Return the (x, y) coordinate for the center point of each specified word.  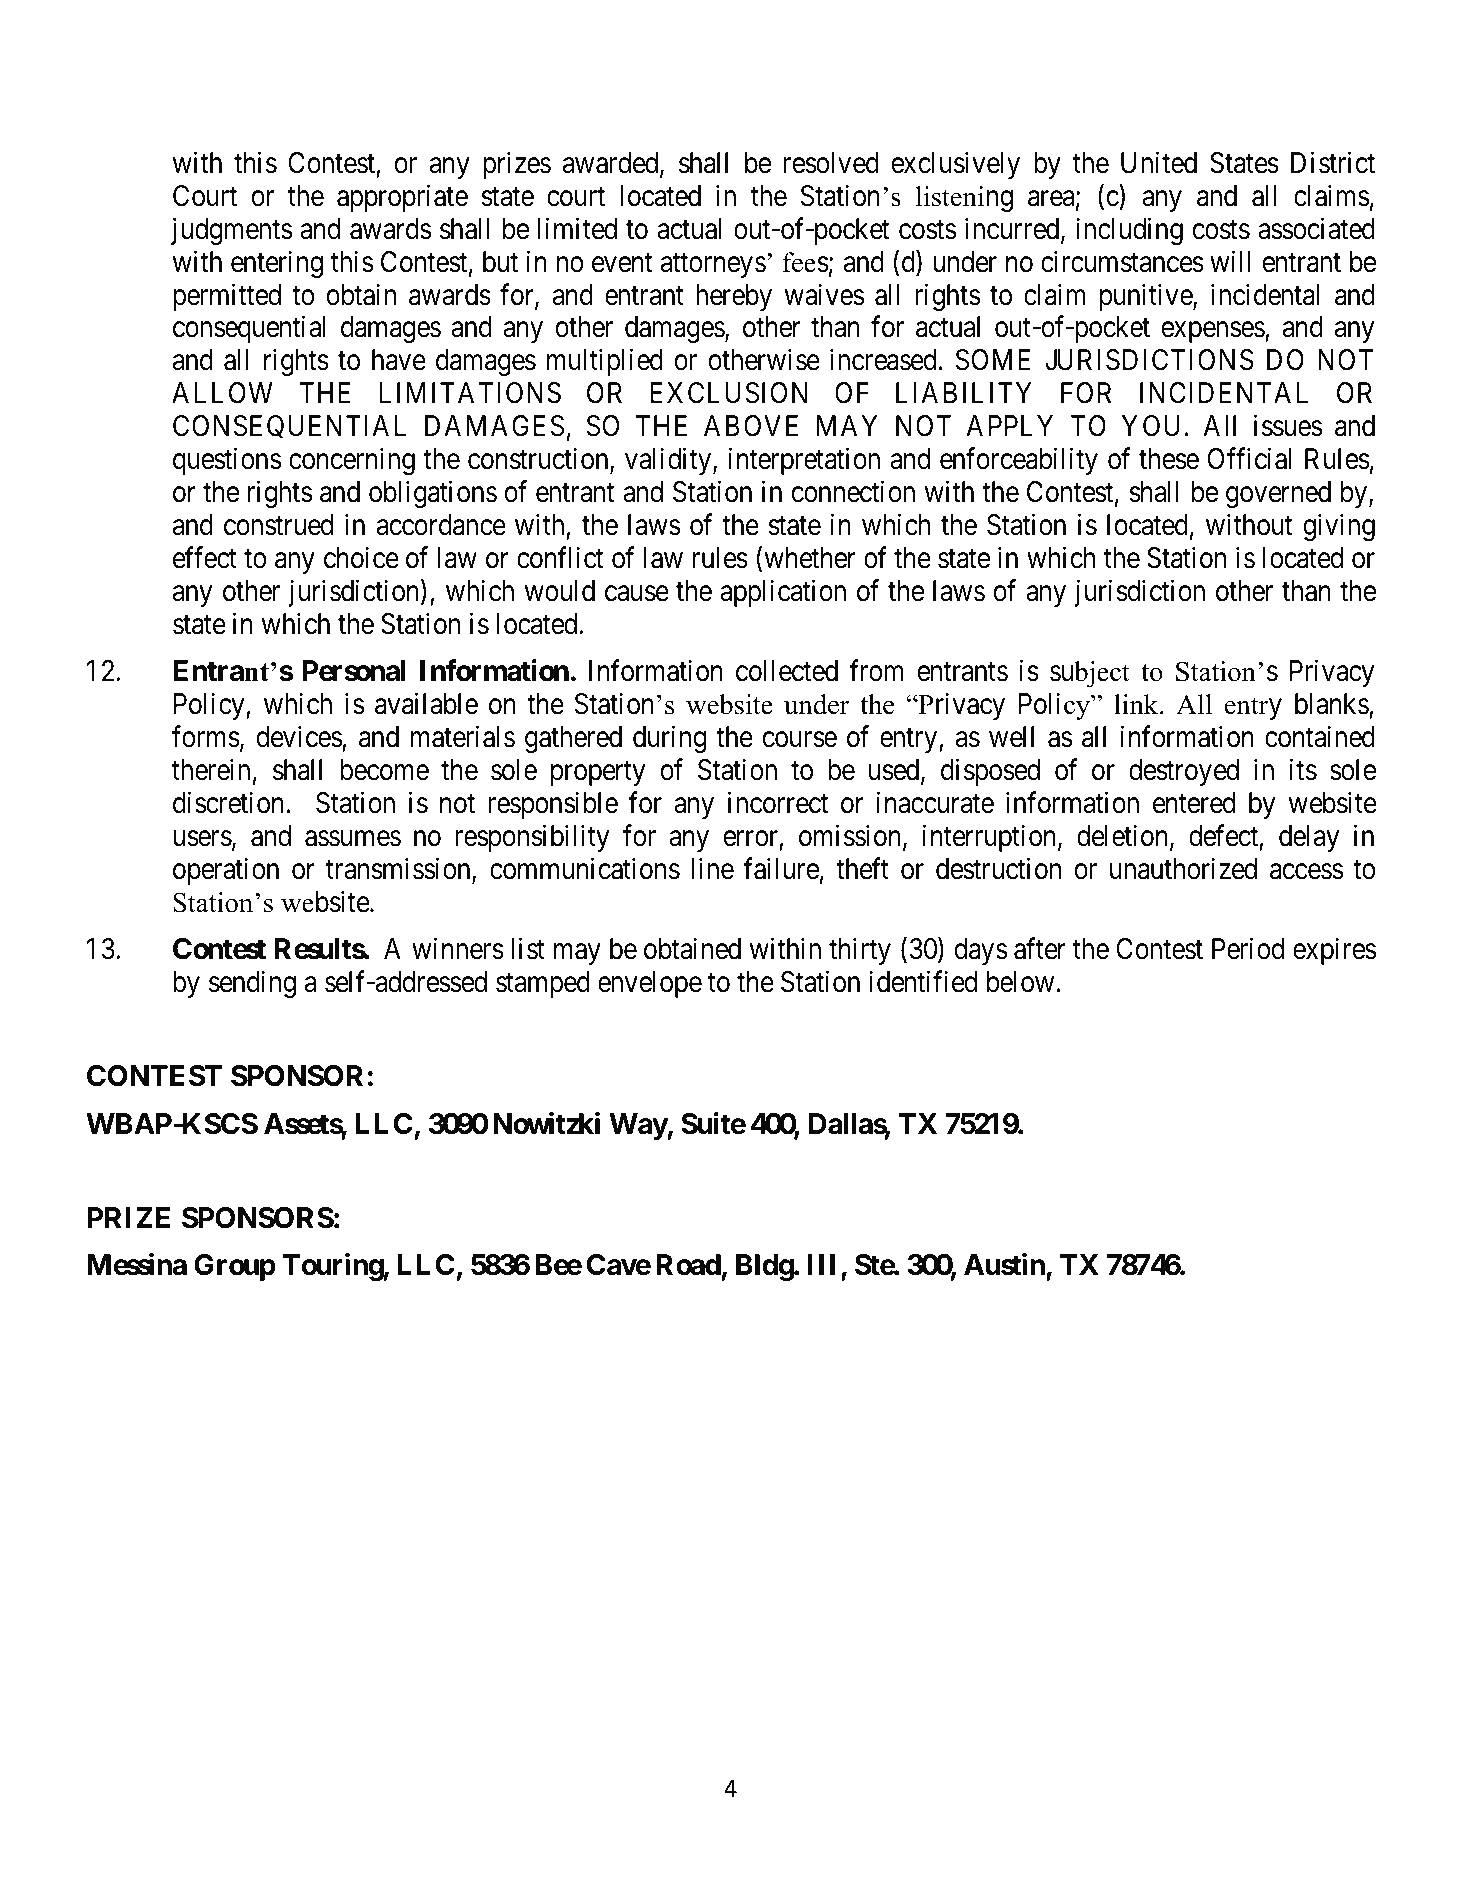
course (800, 740)
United (1159, 162)
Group (235, 1267)
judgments (231, 231)
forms (206, 737)
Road (688, 1265)
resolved (831, 163)
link (1137, 704)
